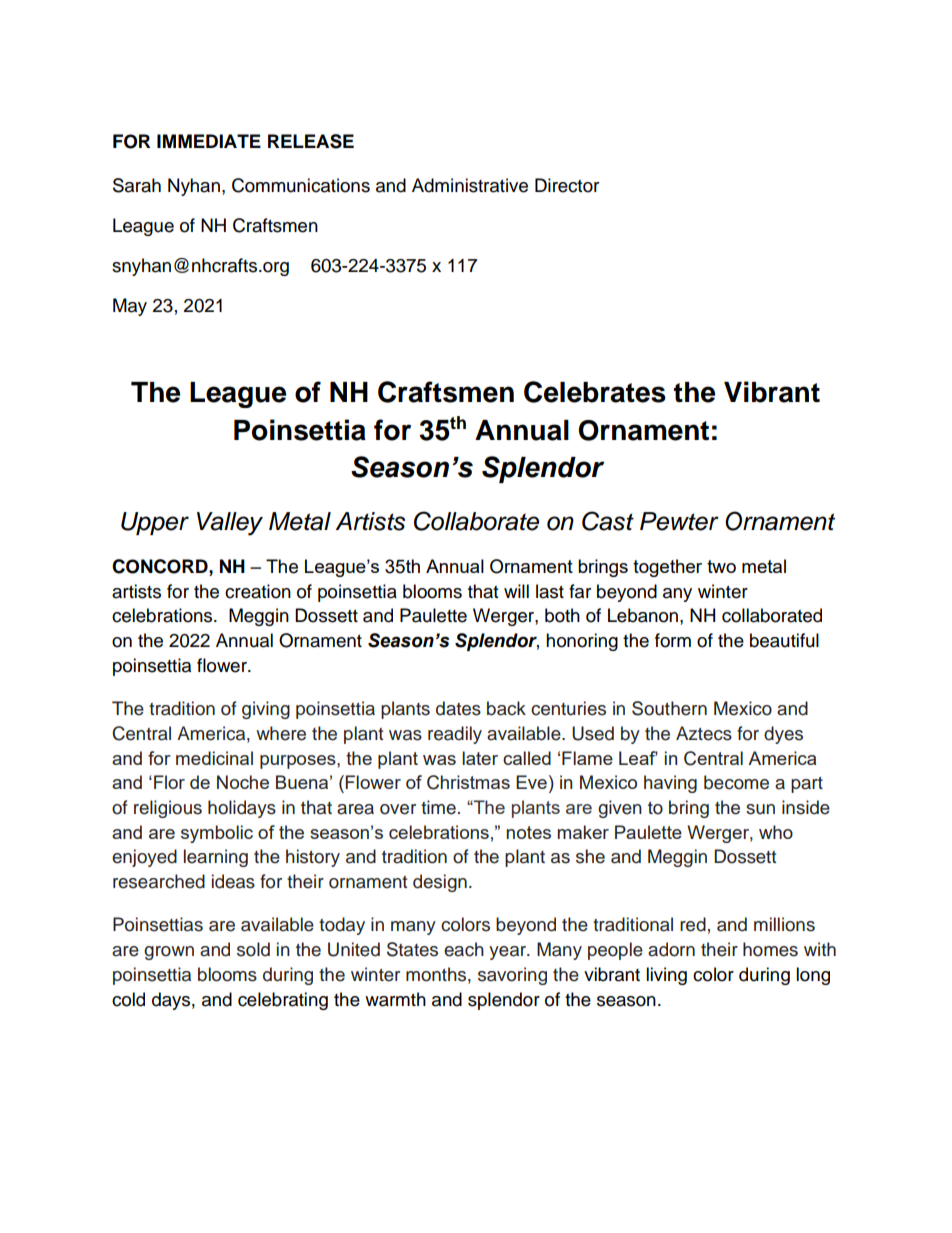 This screenshot has width=952, height=1233. What do you see at coordinates (209, 141) in the screenshot?
I see `IMMEDIATE` at bounding box center [209, 141].
